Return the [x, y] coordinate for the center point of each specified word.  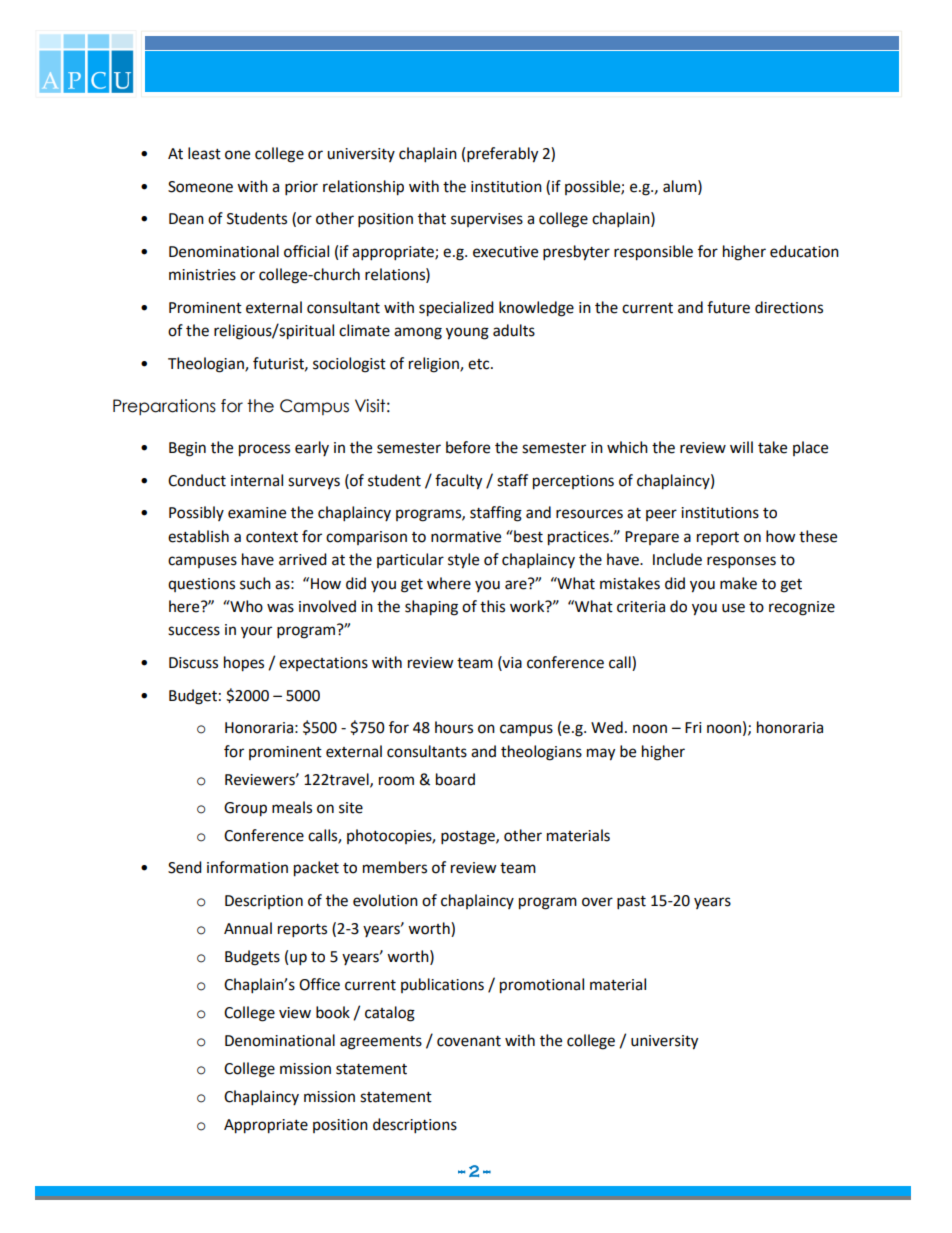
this [492, 606]
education [804, 251]
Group [245, 809]
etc [480, 364]
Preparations [164, 407]
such [255, 583]
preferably [502, 155]
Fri [693, 727]
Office [319, 984]
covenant [469, 1041]
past [631, 903]
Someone [200, 187]
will [741, 447]
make [738, 583]
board [455, 779]
